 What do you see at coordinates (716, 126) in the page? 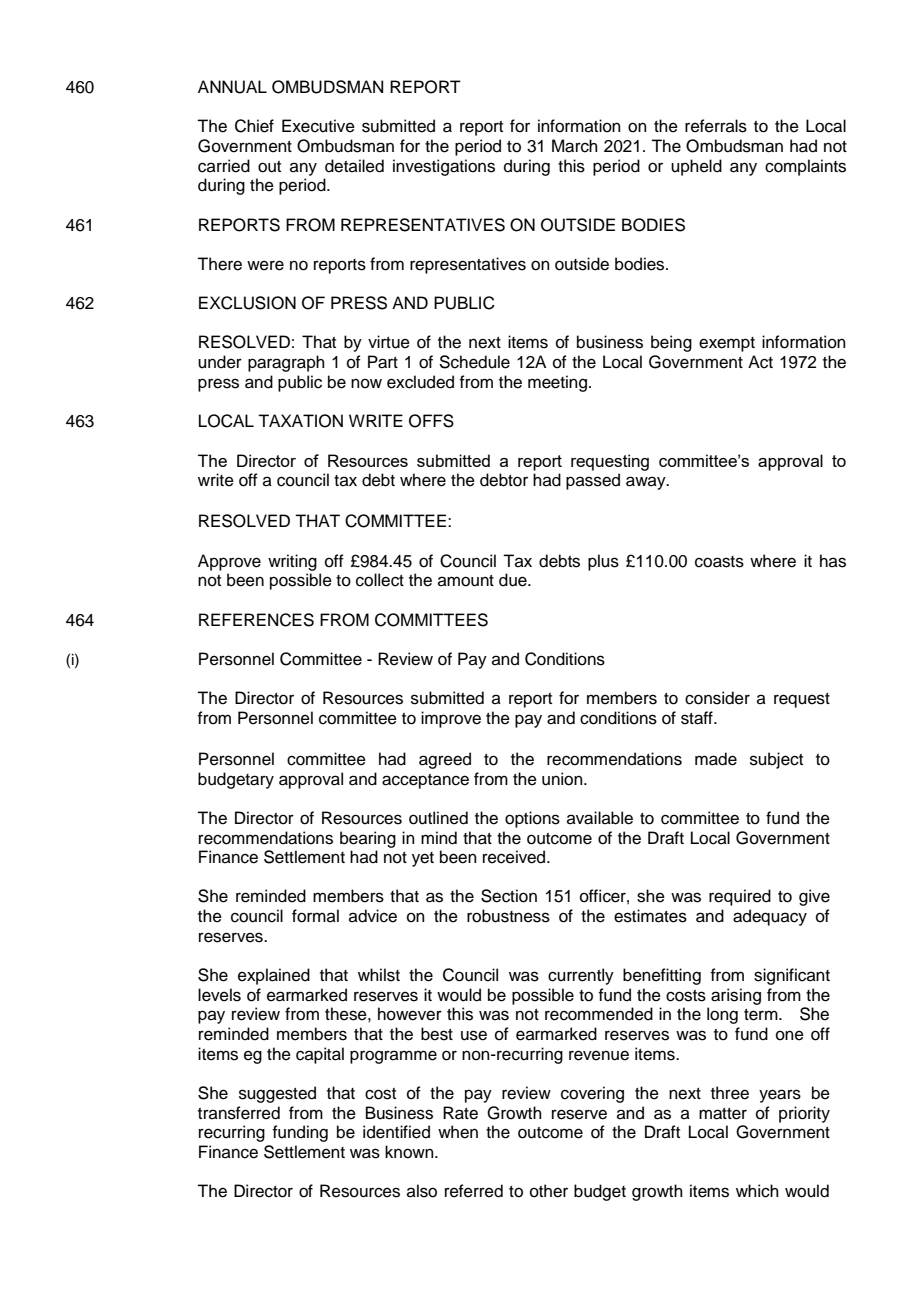
I see `referrals` at bounding box center [716, 126].
